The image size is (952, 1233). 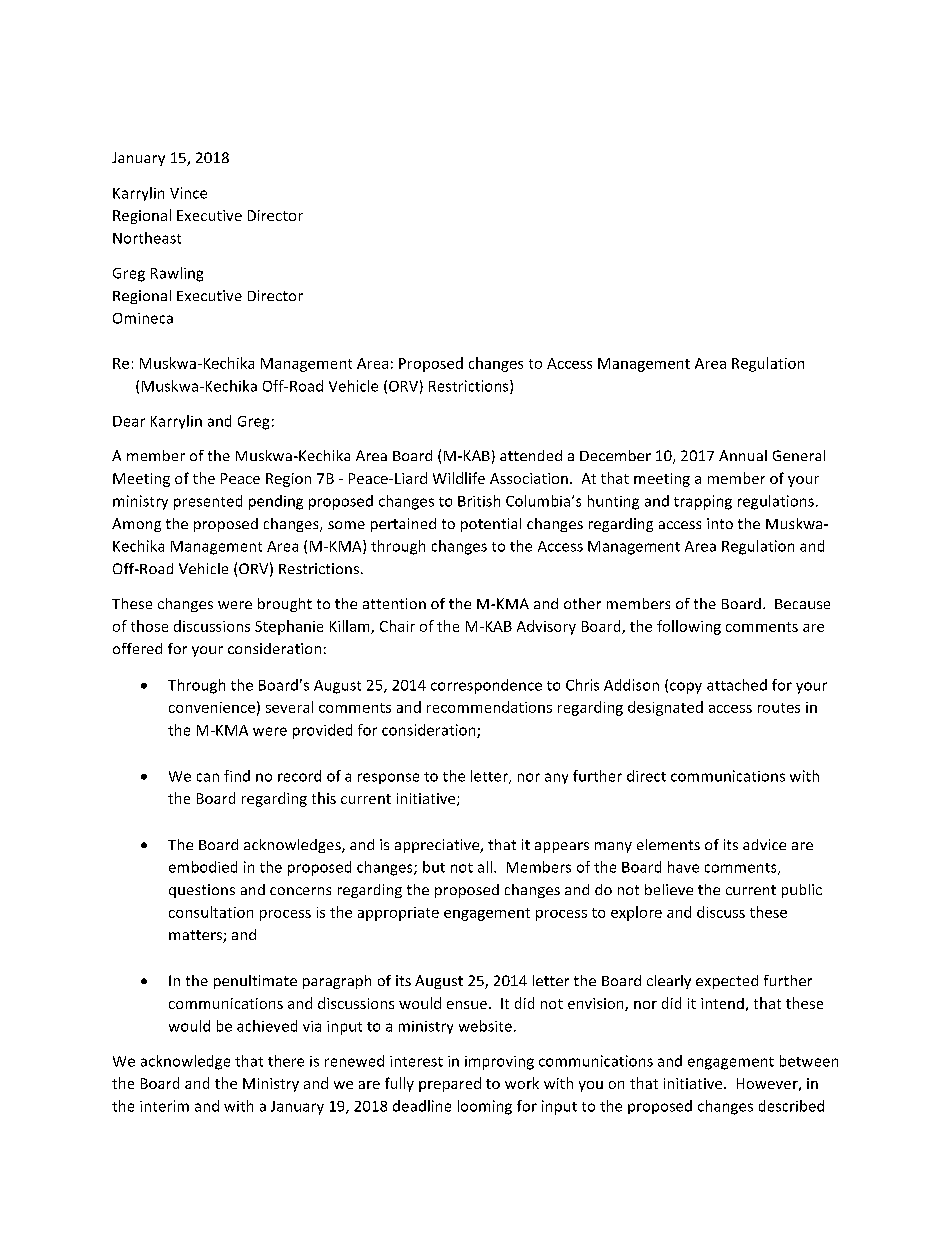 I want to click on British, so click(x=479, y=501).
